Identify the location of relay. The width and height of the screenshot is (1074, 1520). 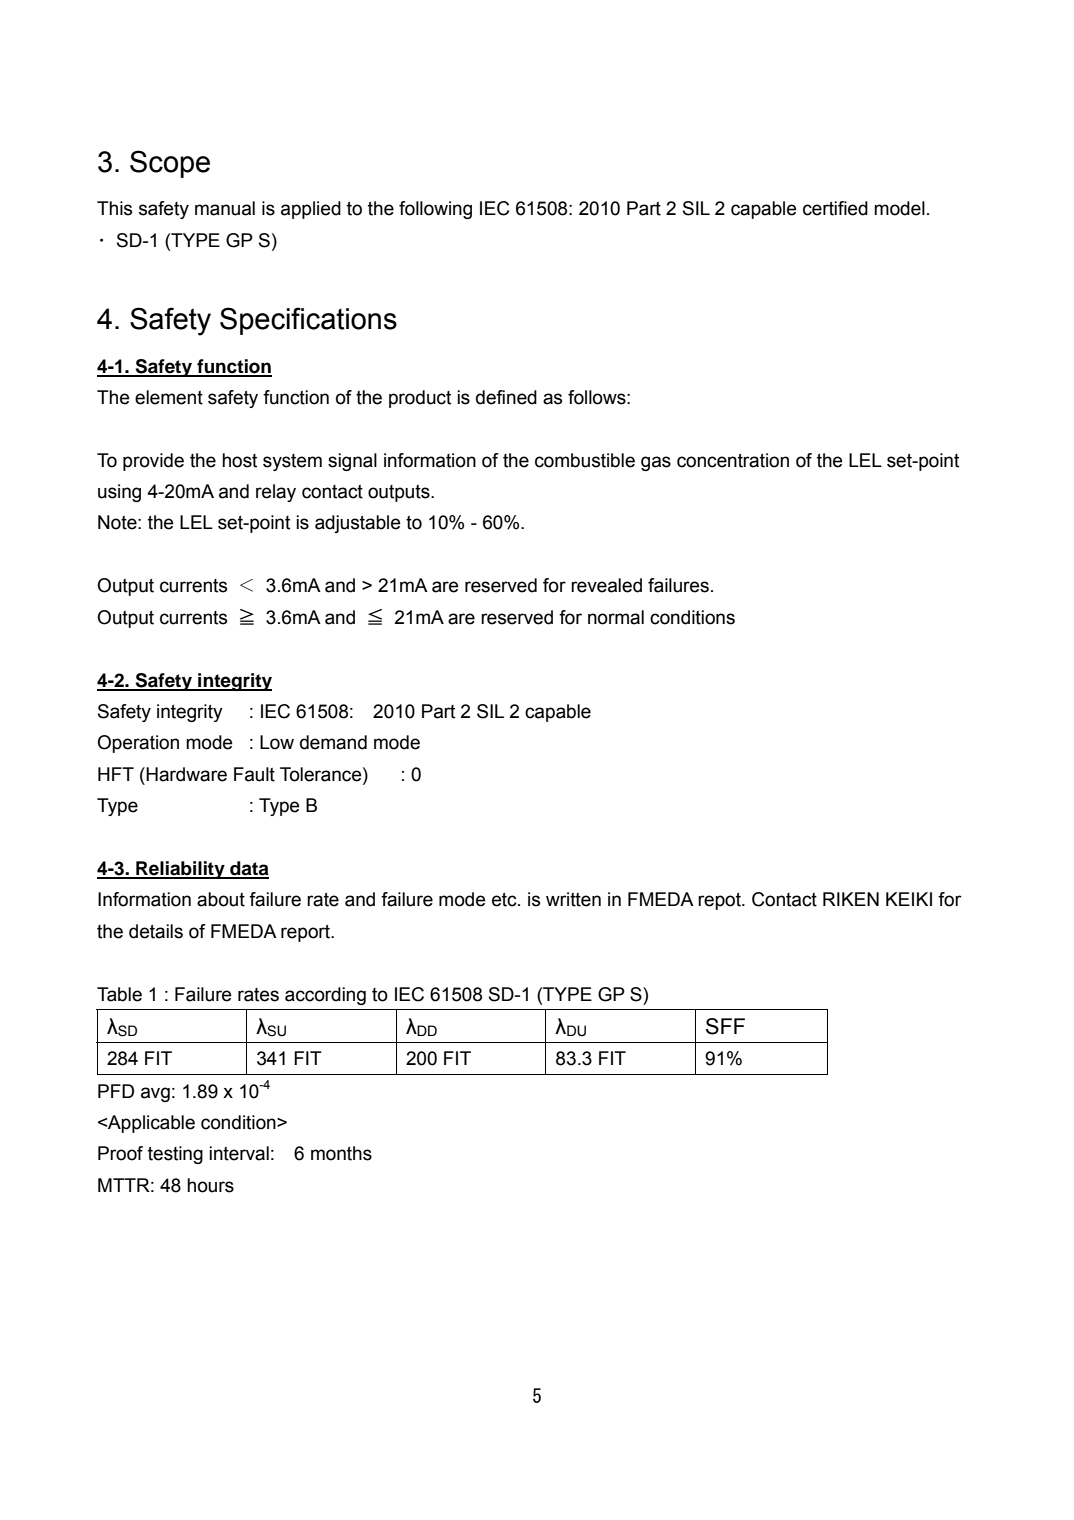
(276, 493).
